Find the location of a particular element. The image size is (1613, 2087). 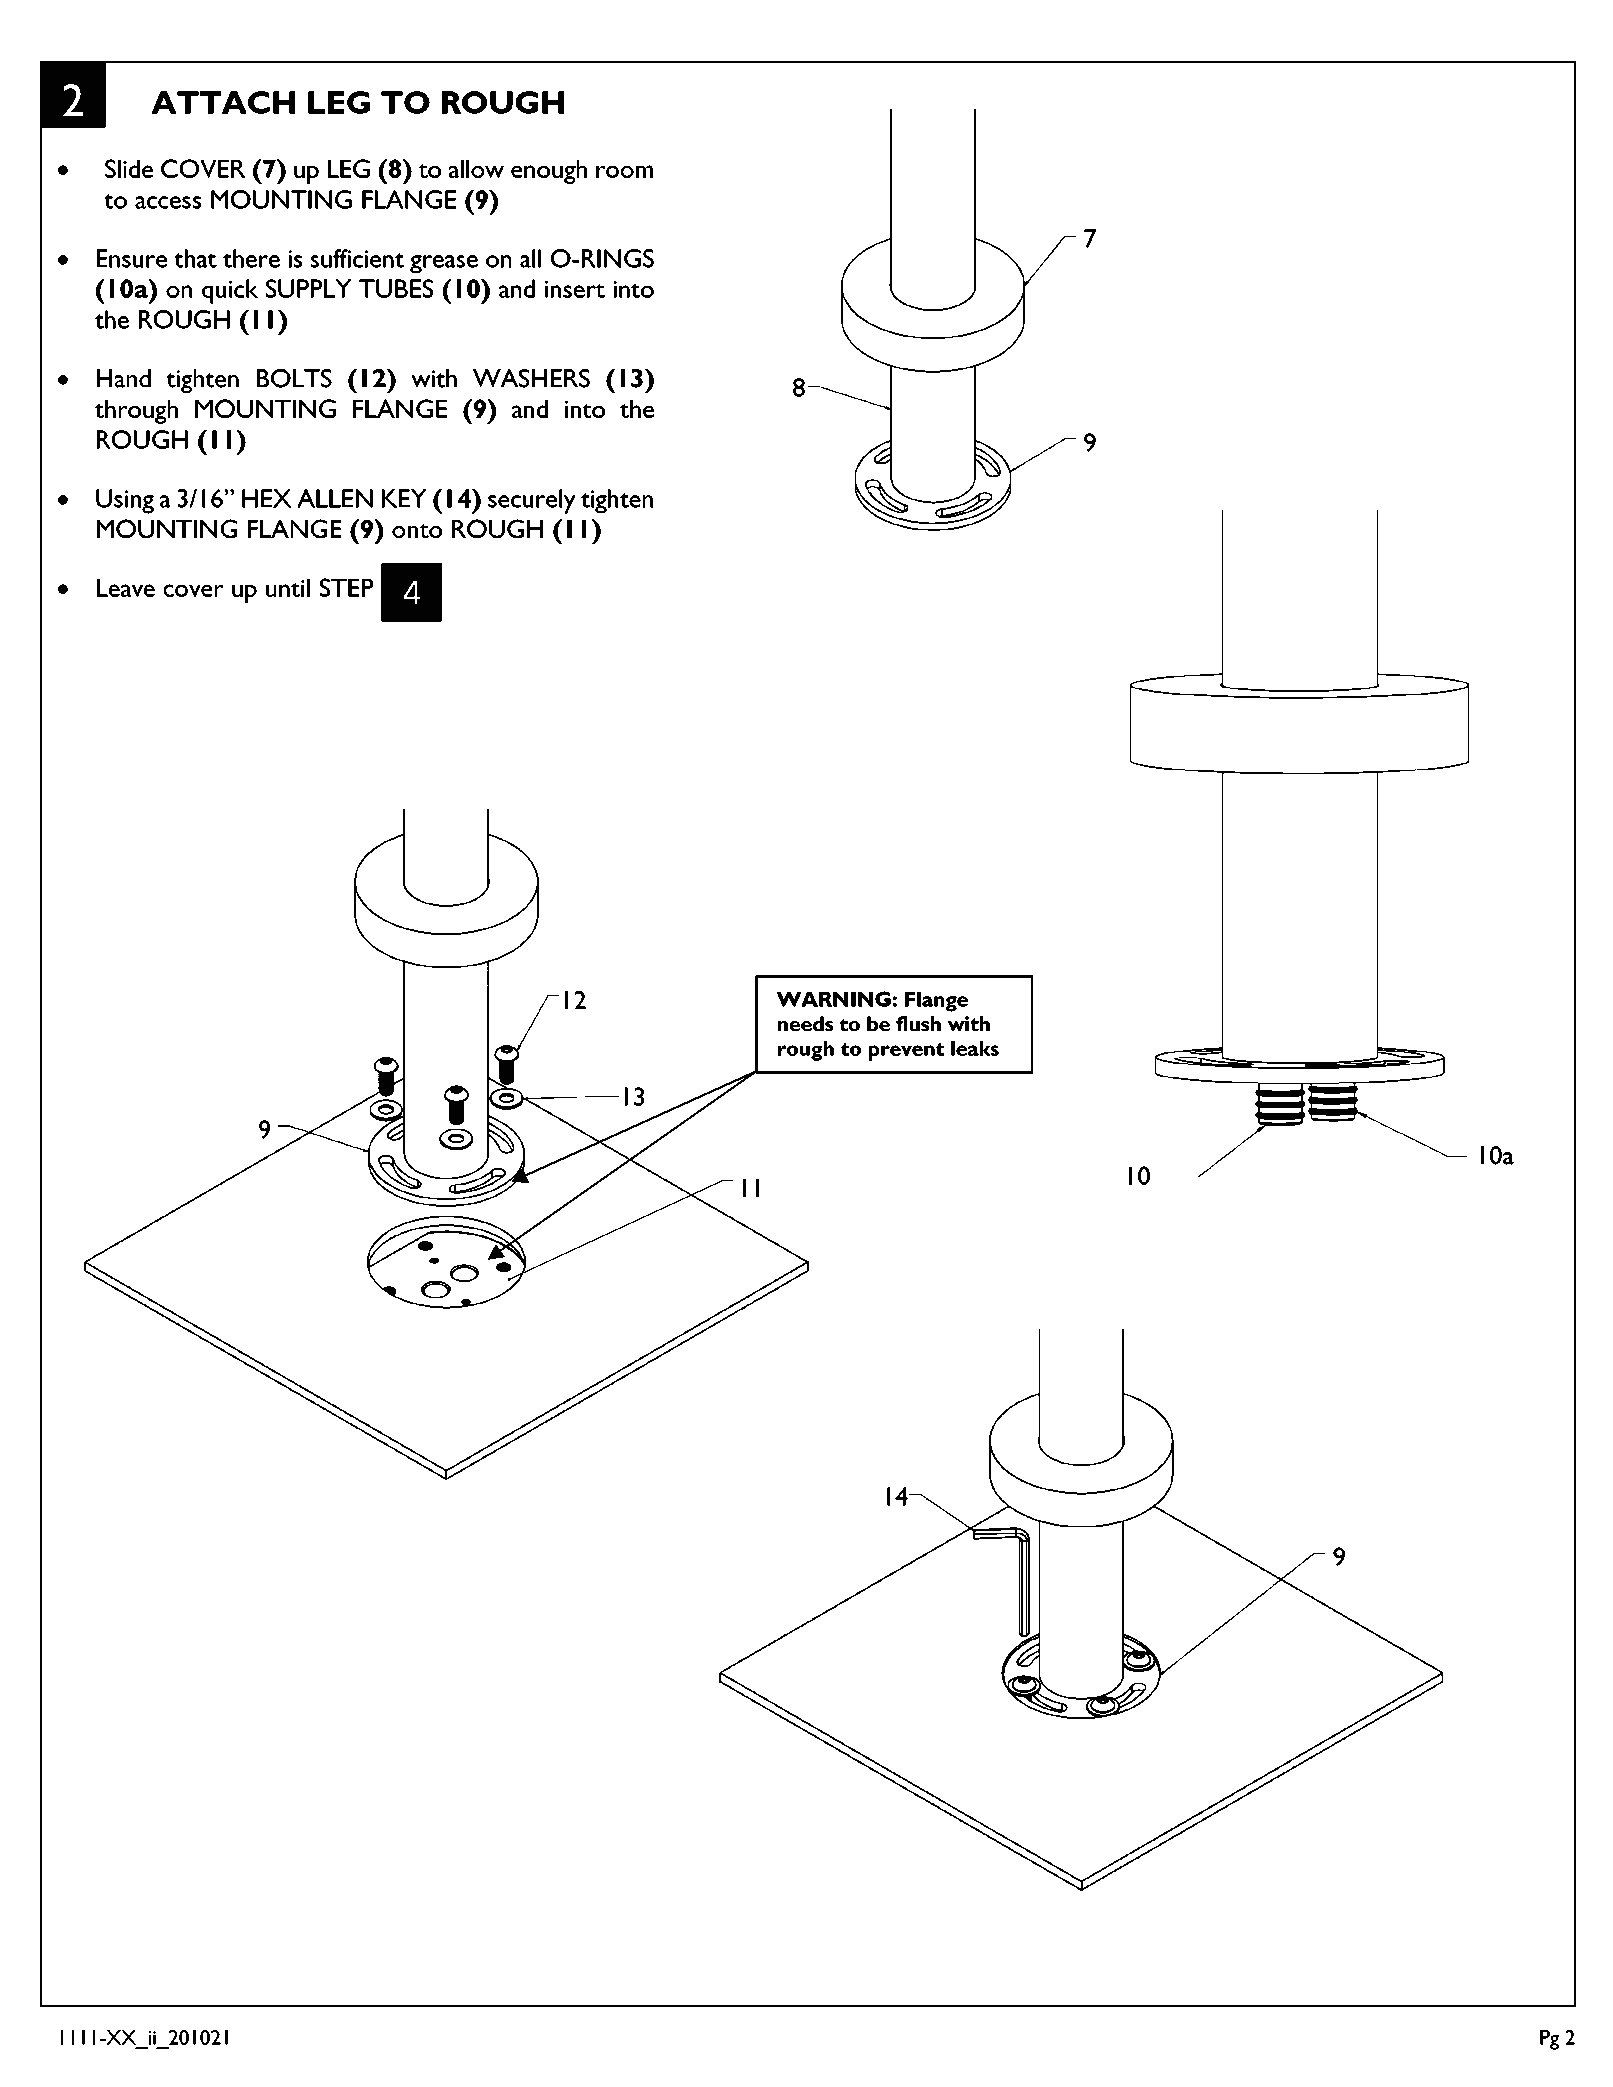

until is located at coordinates (288, 588).
